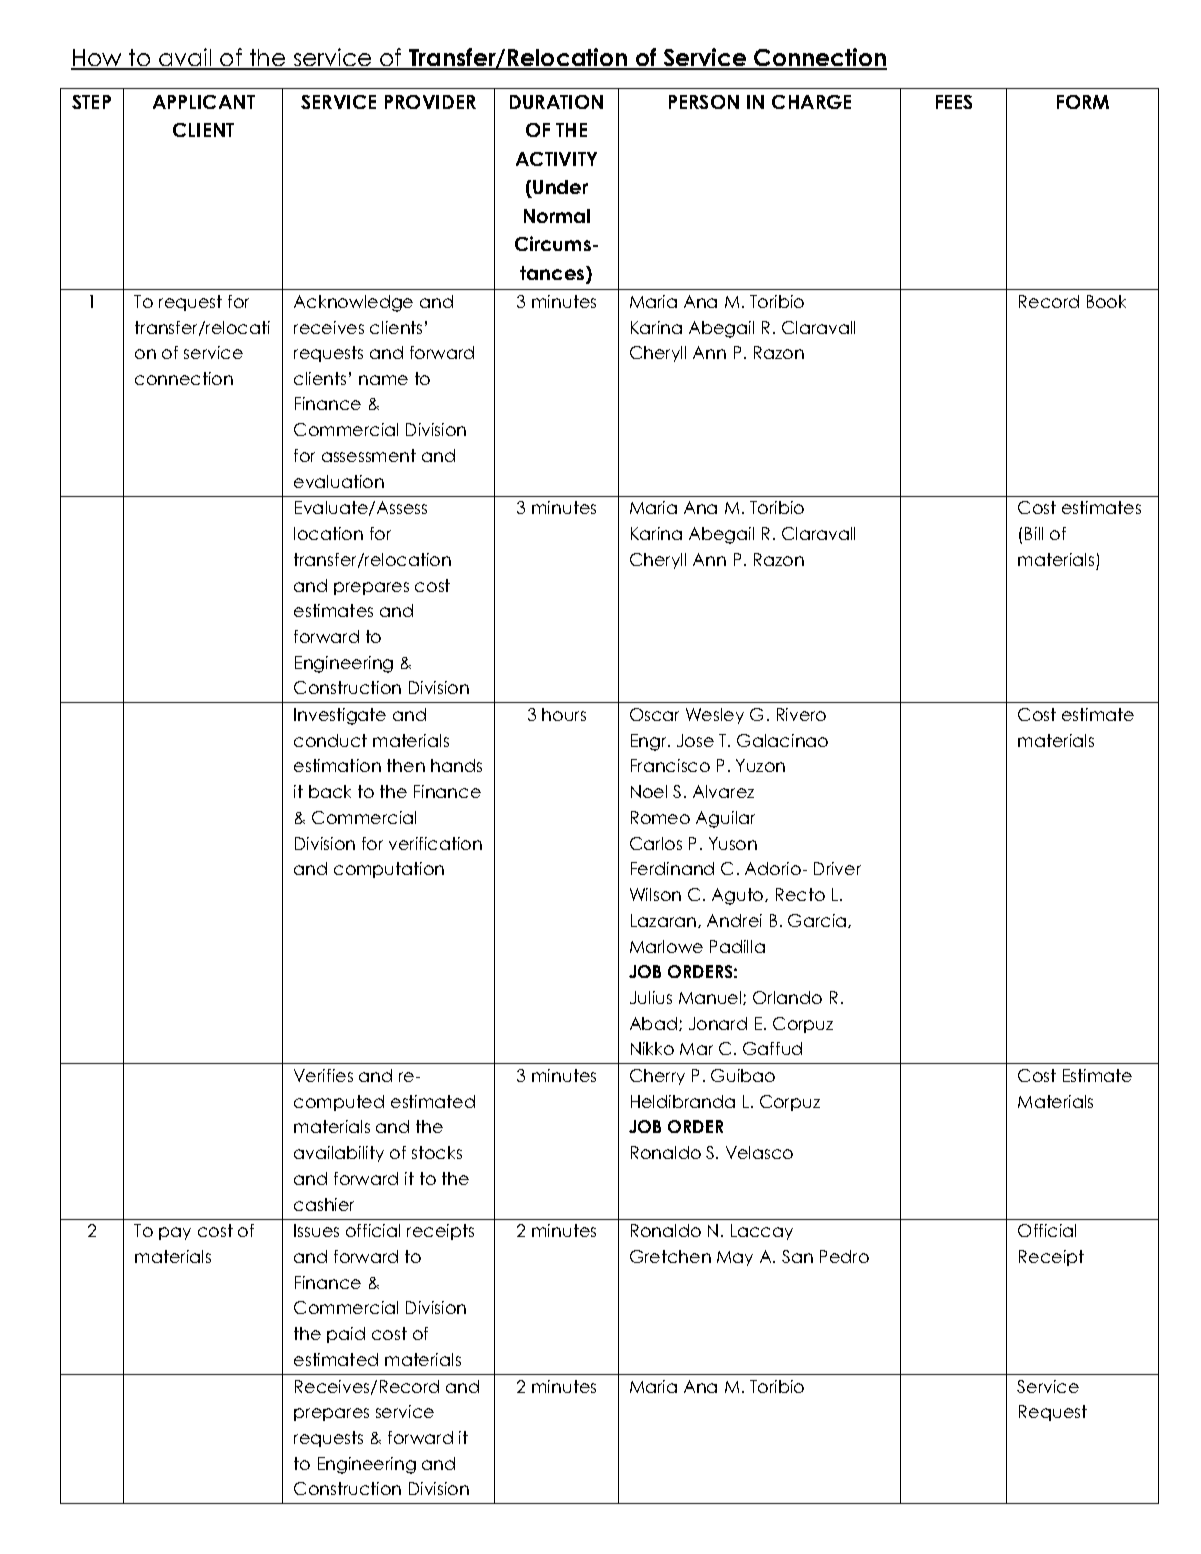 The width and height of the document is (1201, 1554). I want to click on name, so click(383, 380).
